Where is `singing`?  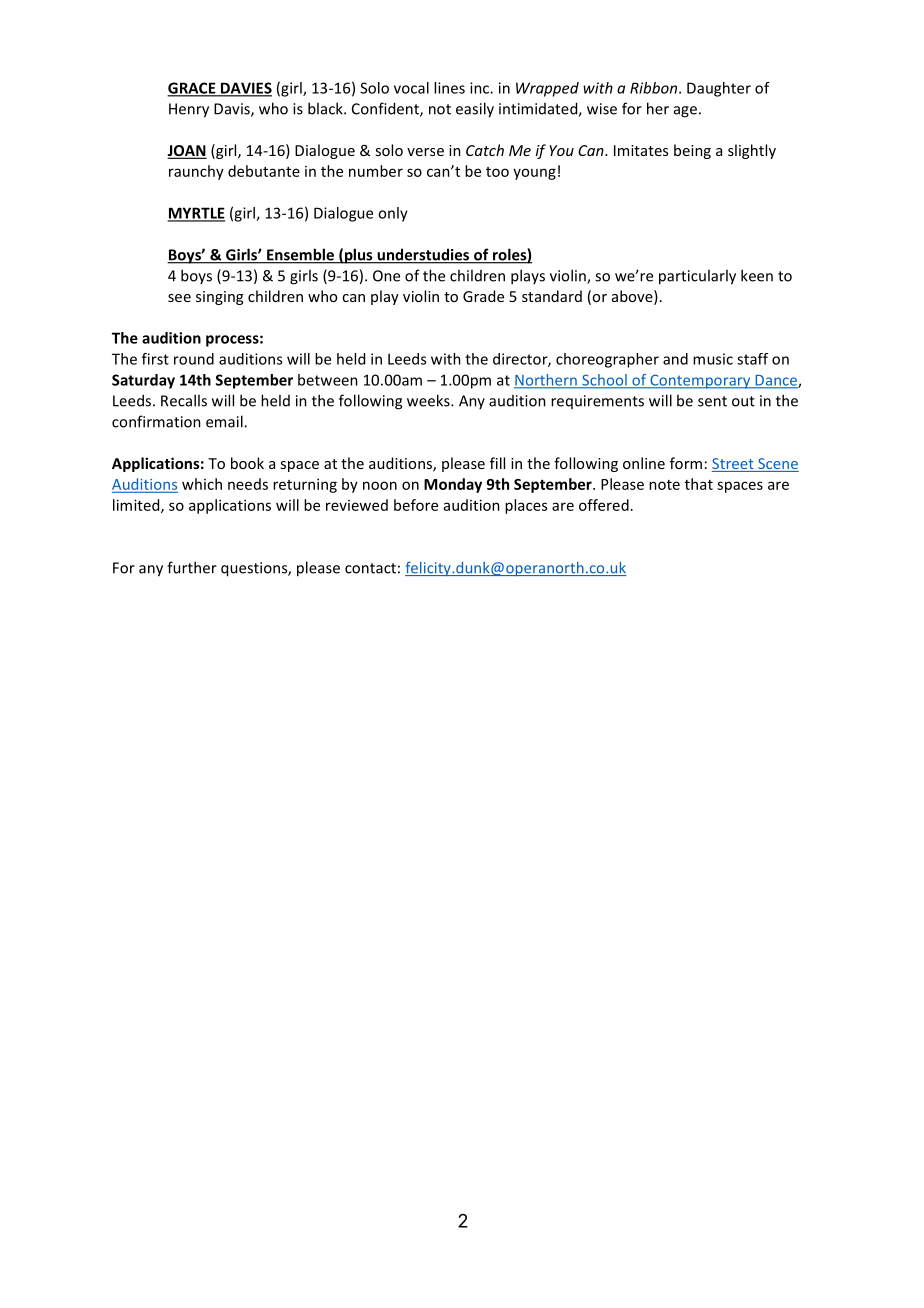 singing is located at coordinates (219, 298).
